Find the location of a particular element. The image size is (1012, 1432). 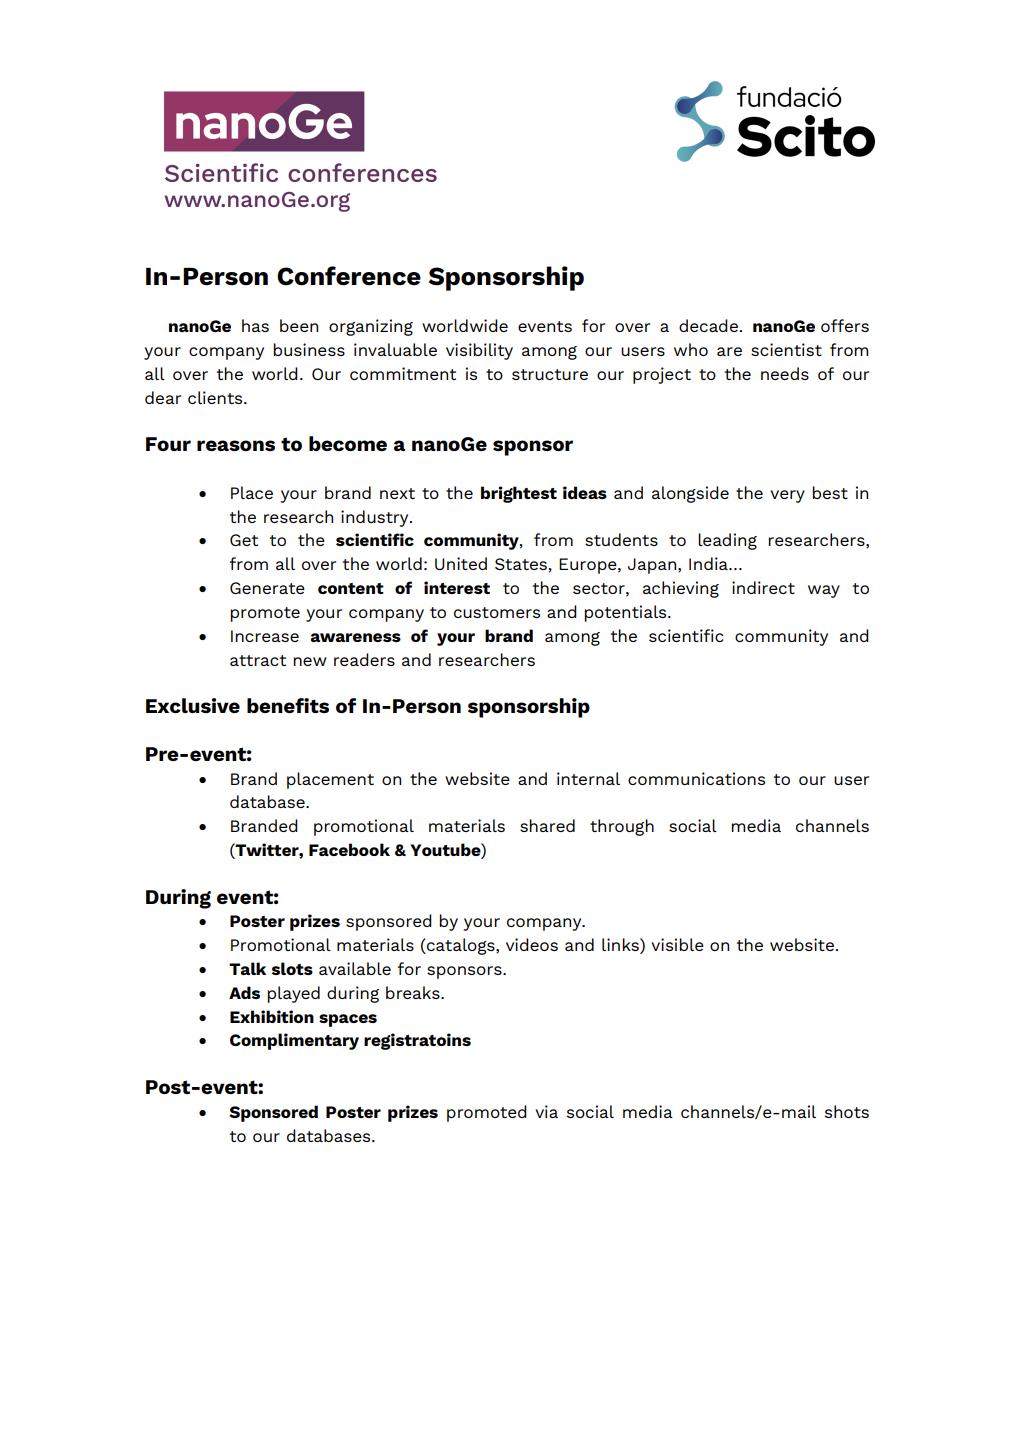

Complimentary is located at coordinates (294, 1041).
